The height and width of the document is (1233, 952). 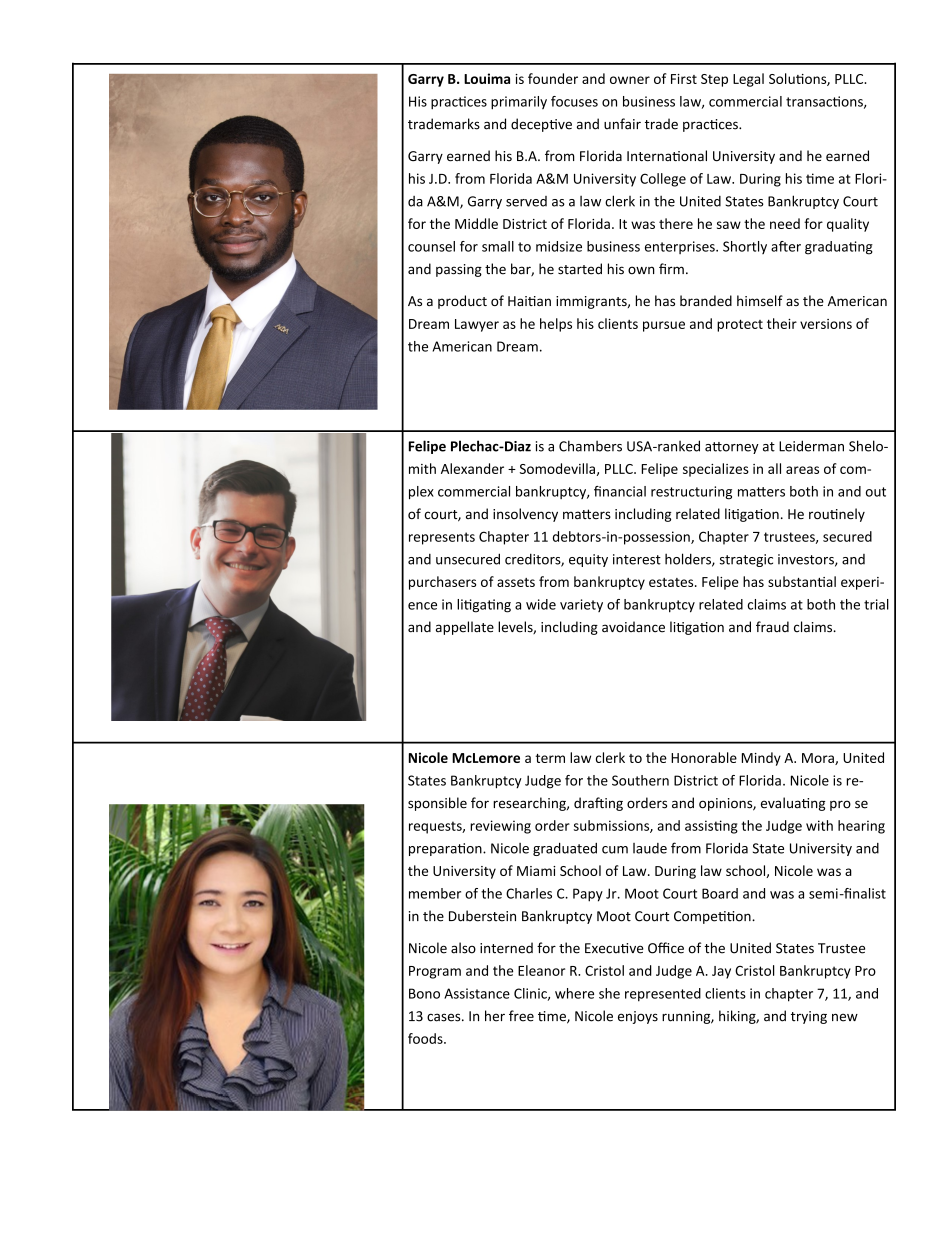 I want to click on unfair, so click(x=622, y=124).
